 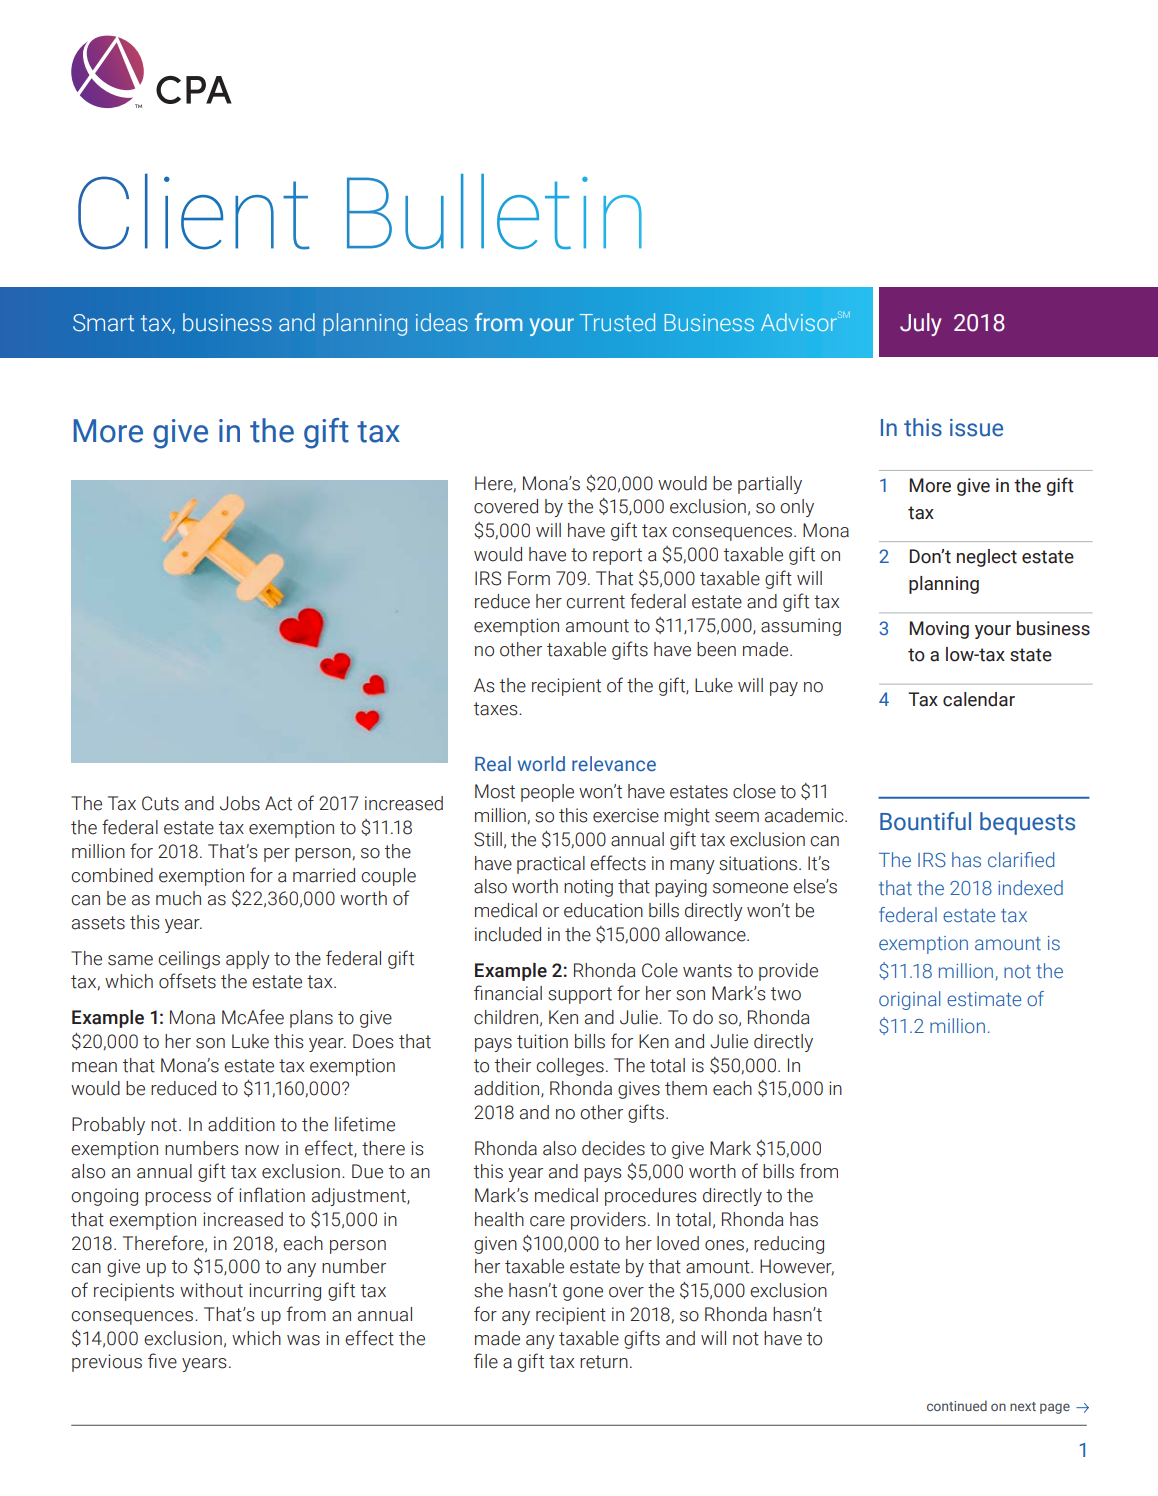 I want to click on Bountiful, so click(x=925, y=821).
